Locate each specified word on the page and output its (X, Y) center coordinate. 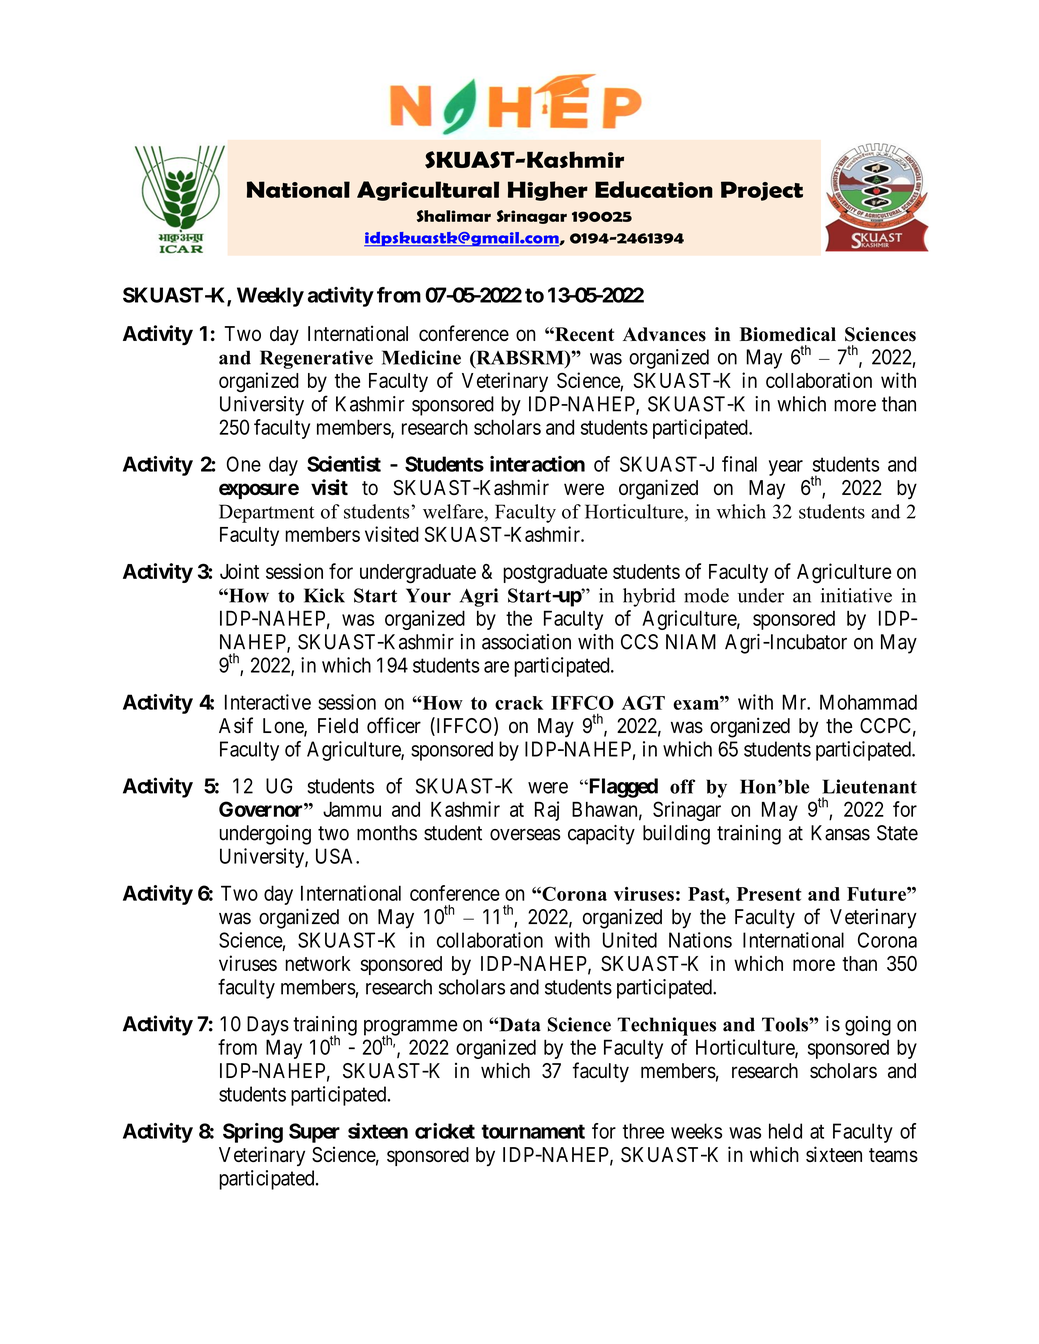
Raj (547, 811)
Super (314, 1133)
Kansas (840, 833)
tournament (533, 1131)
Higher (548, 191)
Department (266, 513)
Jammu (352, 809)
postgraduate (555, 573)
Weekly (270, 297)
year (786, 468)
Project (762, 191)
